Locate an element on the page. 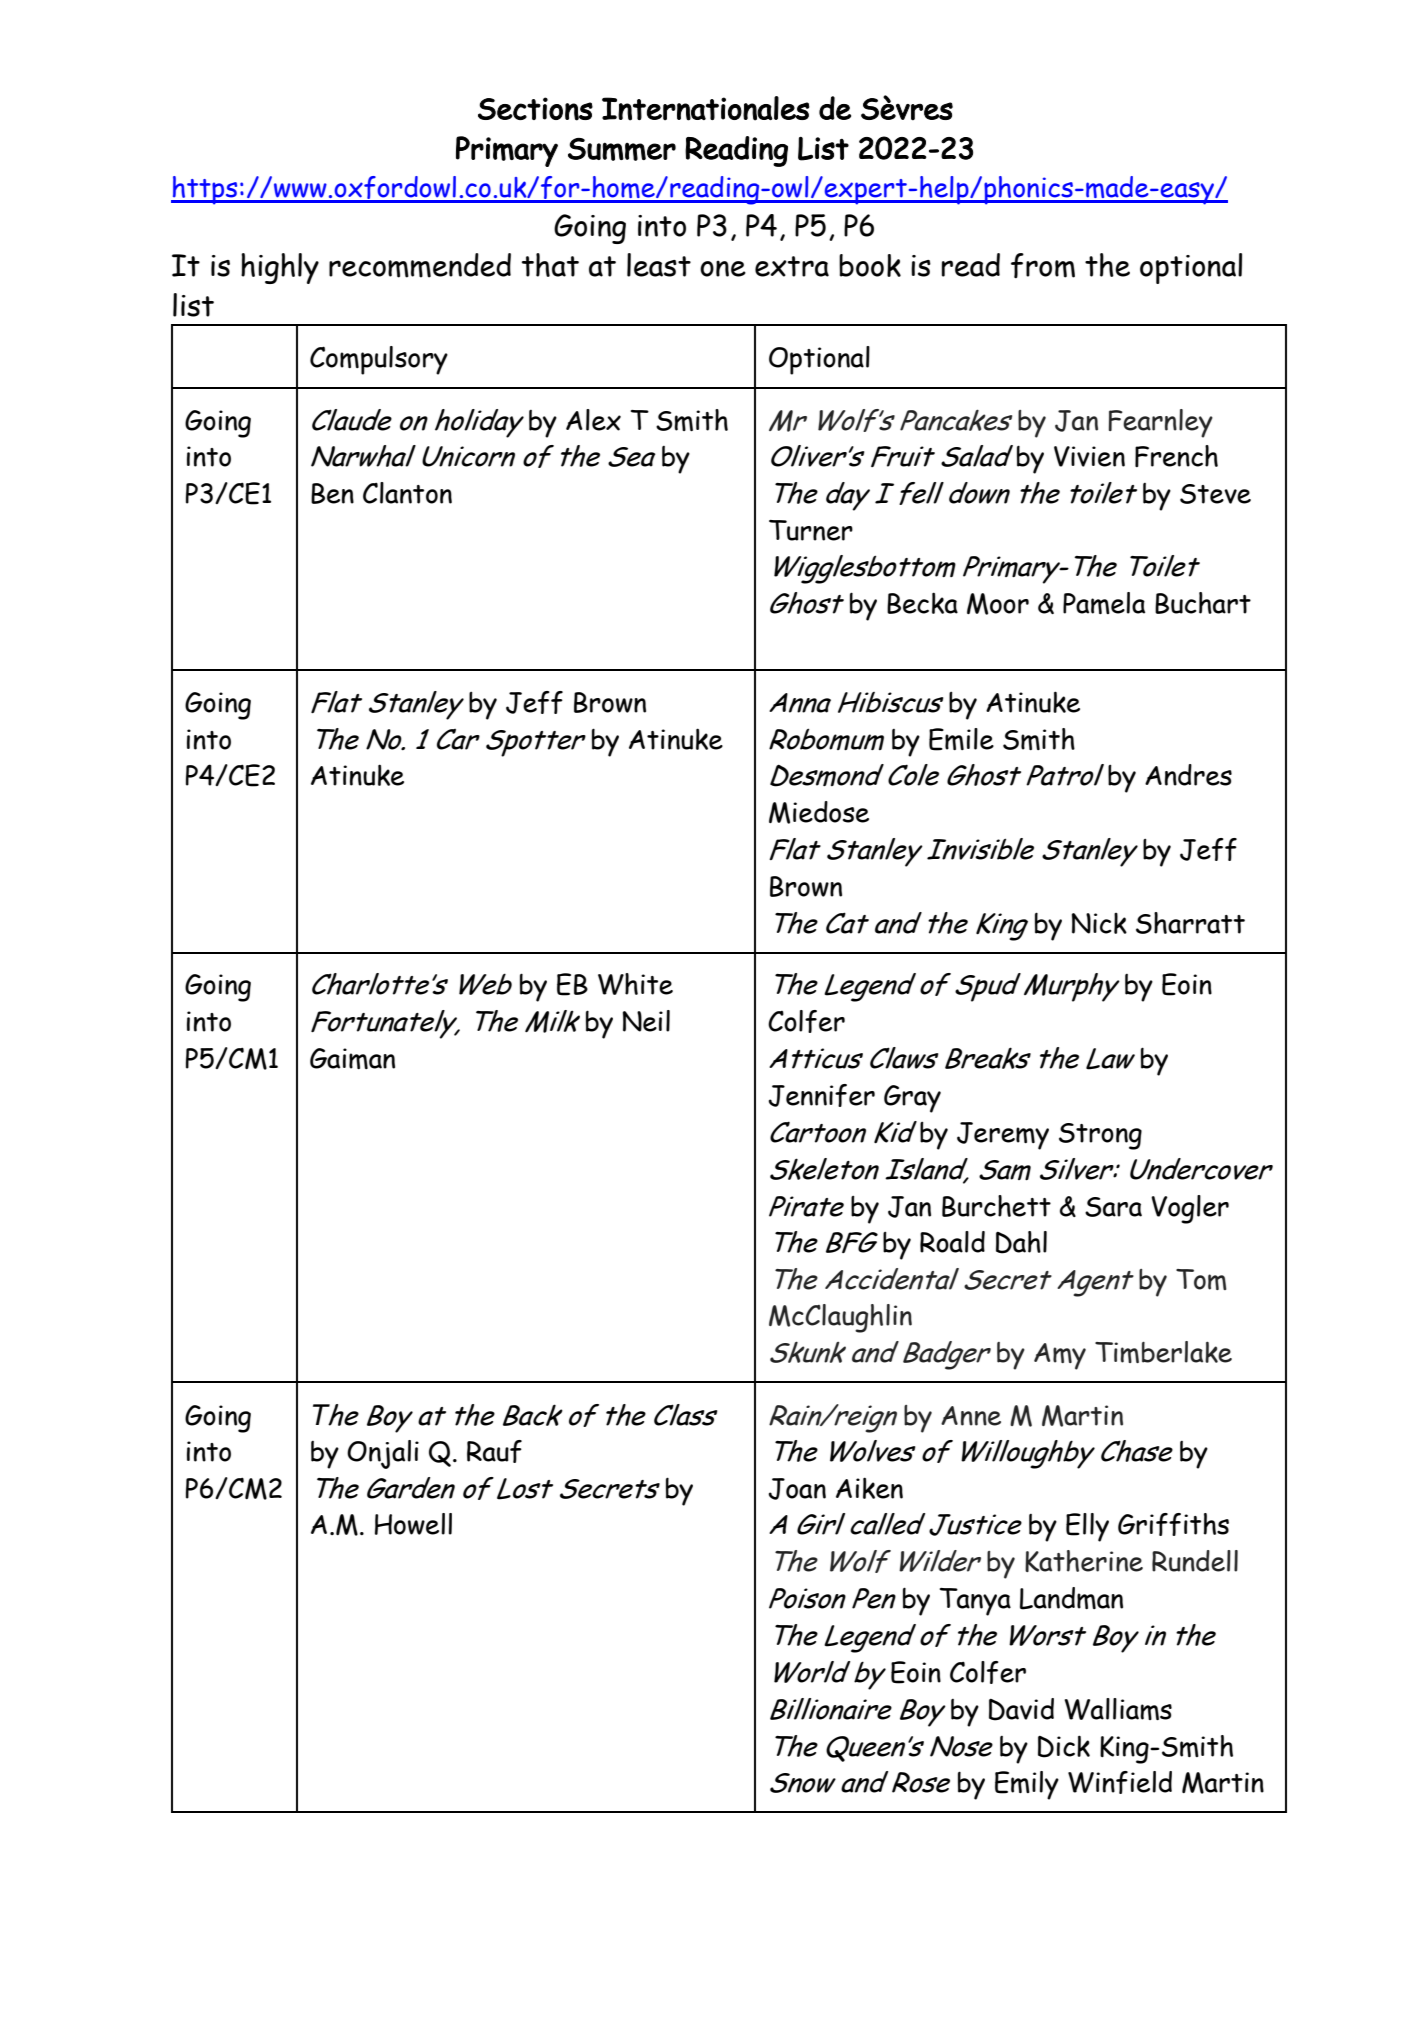 The image size is (1428, 2020). Internationales is located at coordinates (706, 108).
